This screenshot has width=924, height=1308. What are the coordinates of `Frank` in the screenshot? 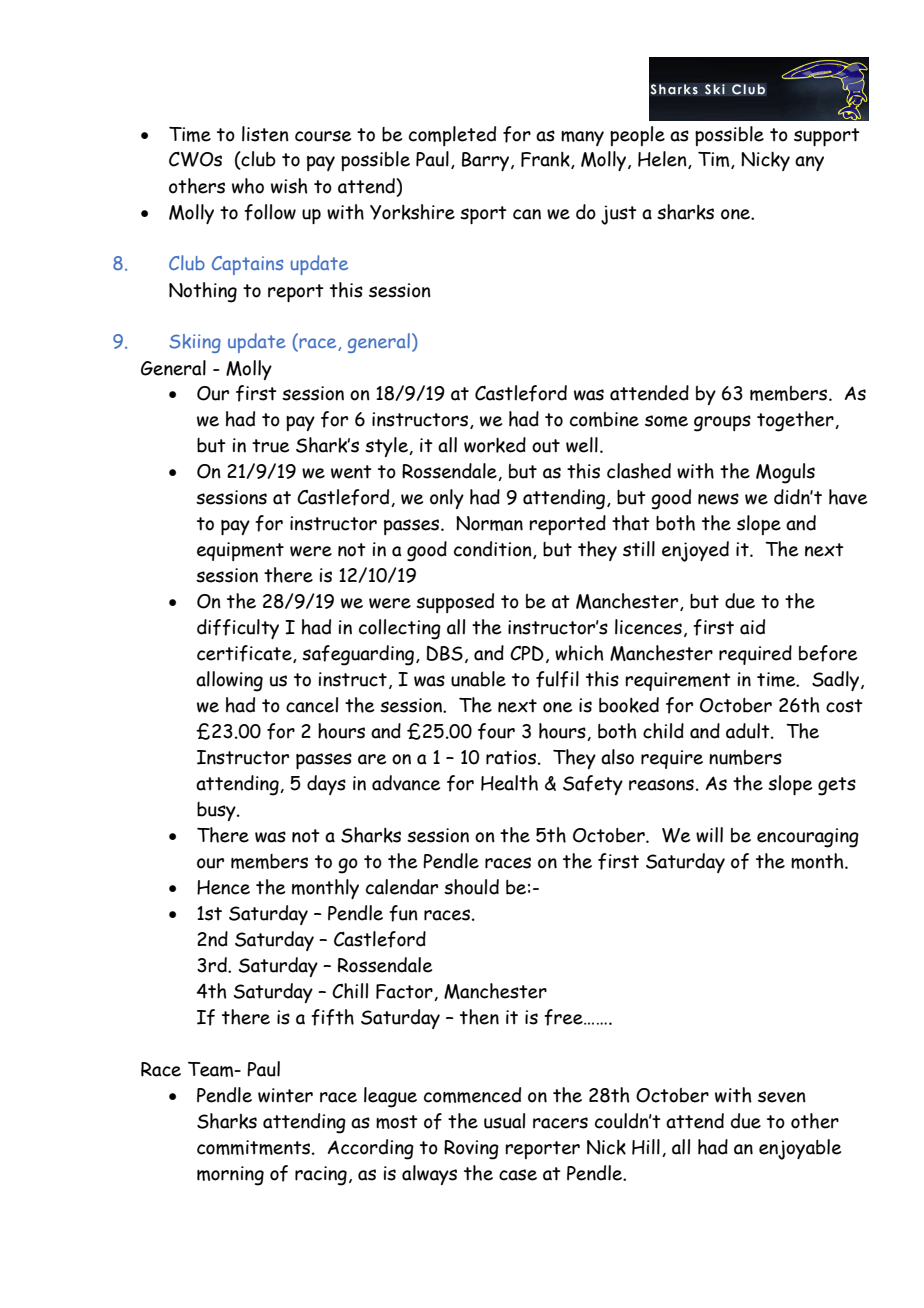 It's located at (546, 160).
